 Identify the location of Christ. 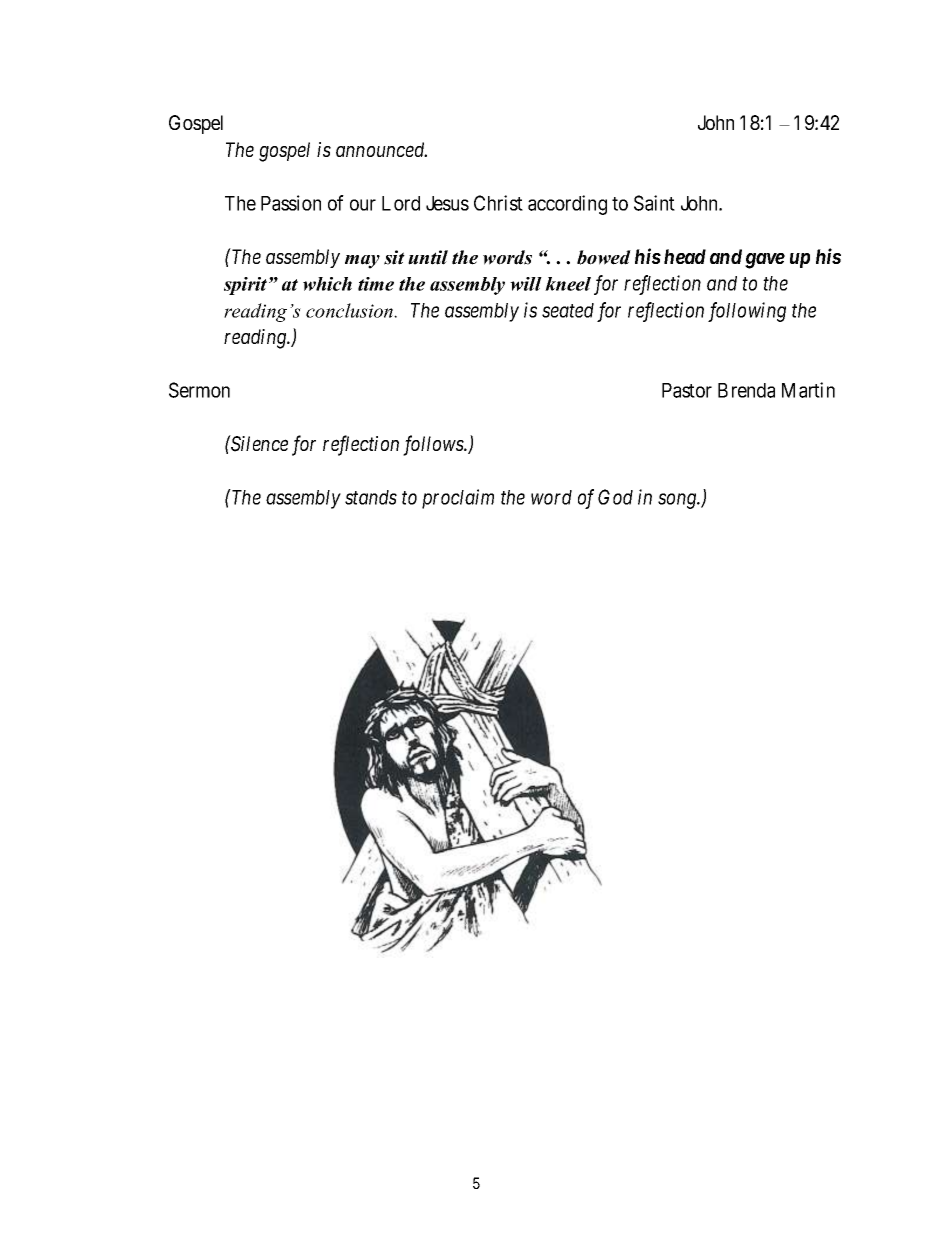
(498, 203).
